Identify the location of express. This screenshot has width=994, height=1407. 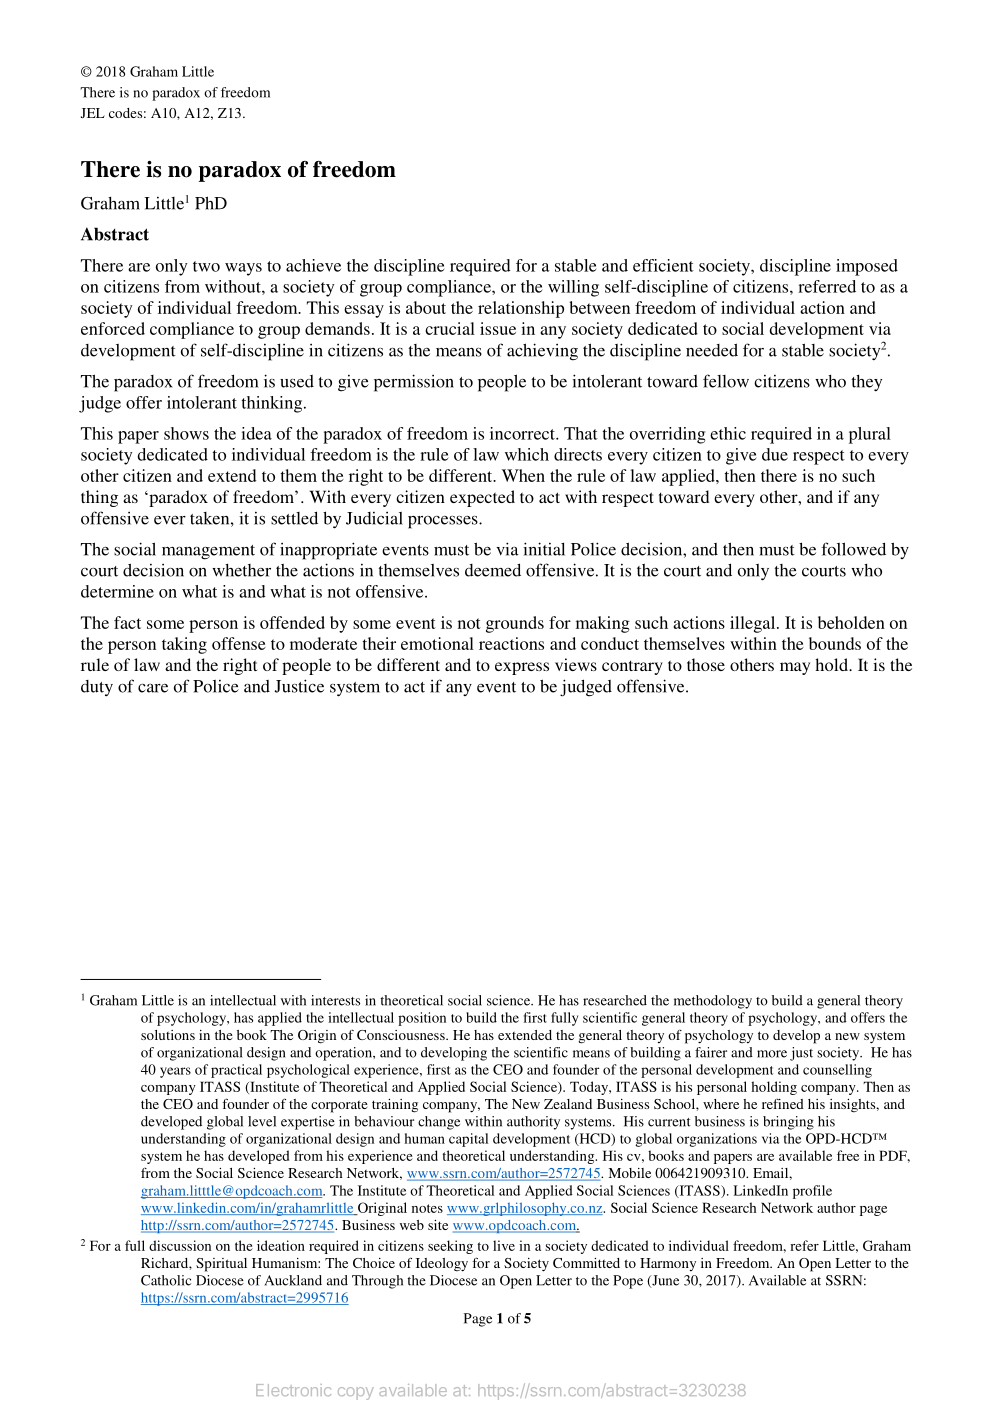
(522, 668).
